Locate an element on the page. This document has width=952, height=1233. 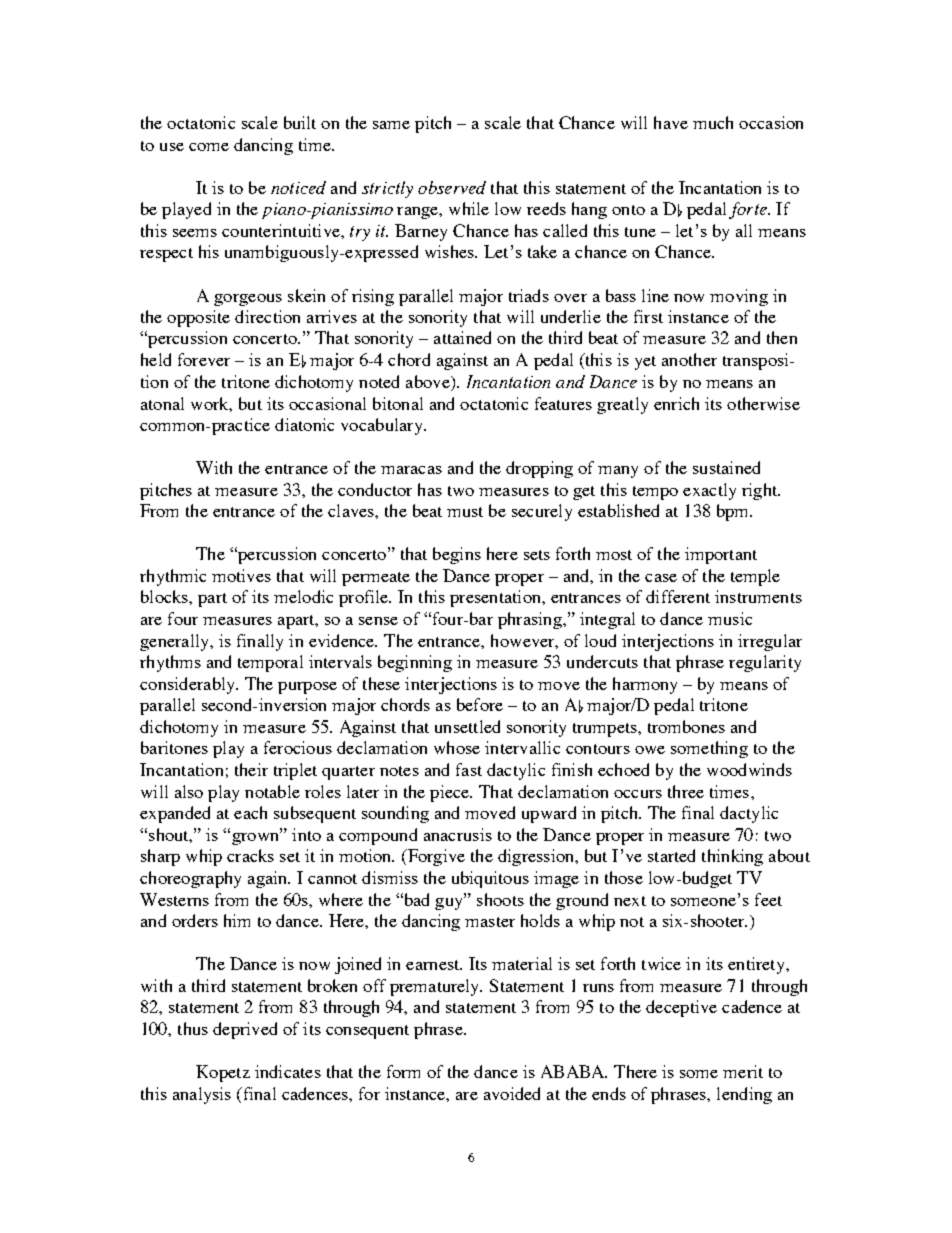
motives is located at coordinates (241, 575).
